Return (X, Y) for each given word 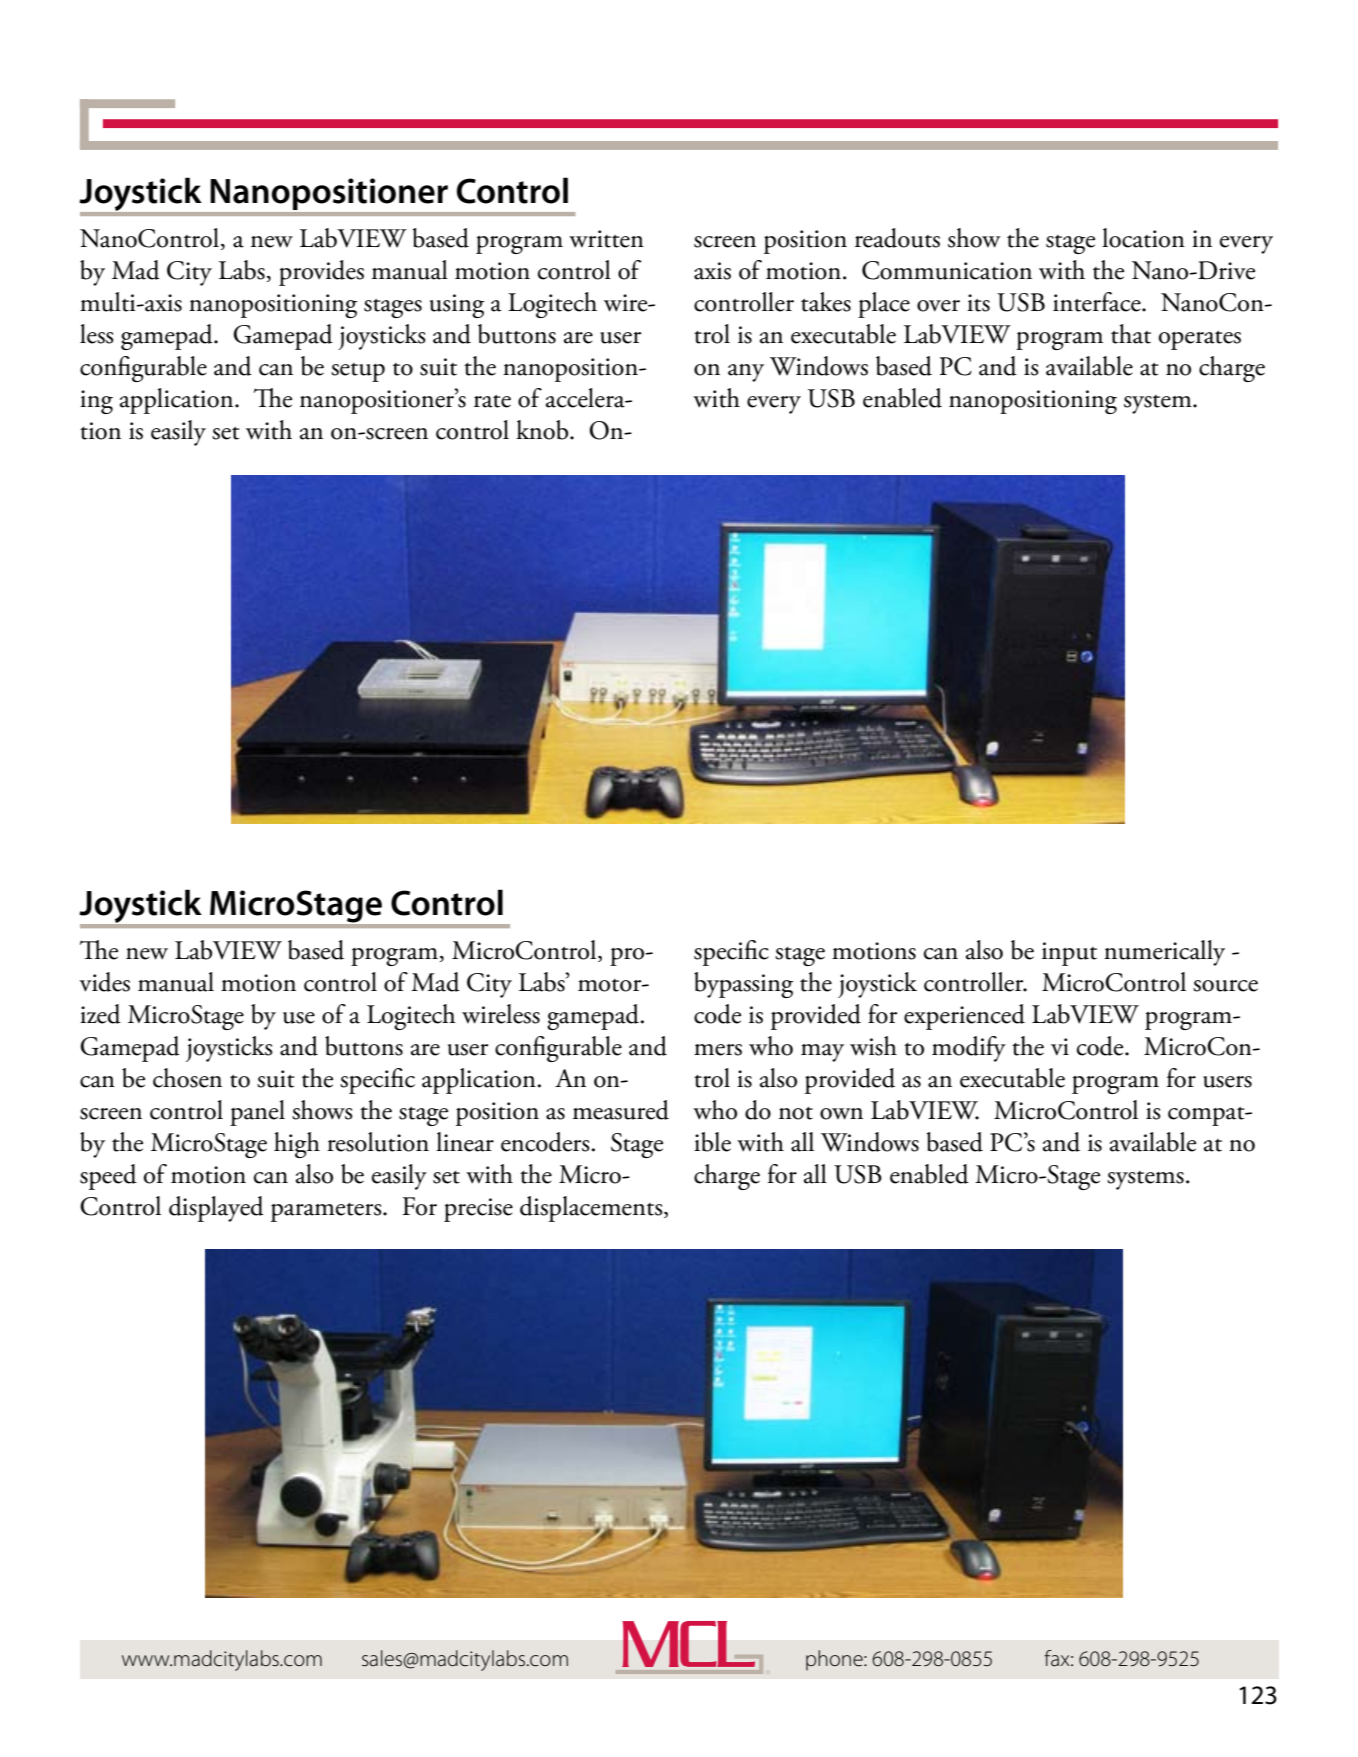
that (1131, 334)
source (1225, 986)
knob (543, 430)
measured (621, 1110)
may (822, 1053)
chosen (187, 1078)
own (841, 1114)
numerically (1164, 953)
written (606, 239)
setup (358, 372)
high (297, 1145)
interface (1098, 302)
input (1069, 954)
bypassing (743, 985)
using (457, 306)
